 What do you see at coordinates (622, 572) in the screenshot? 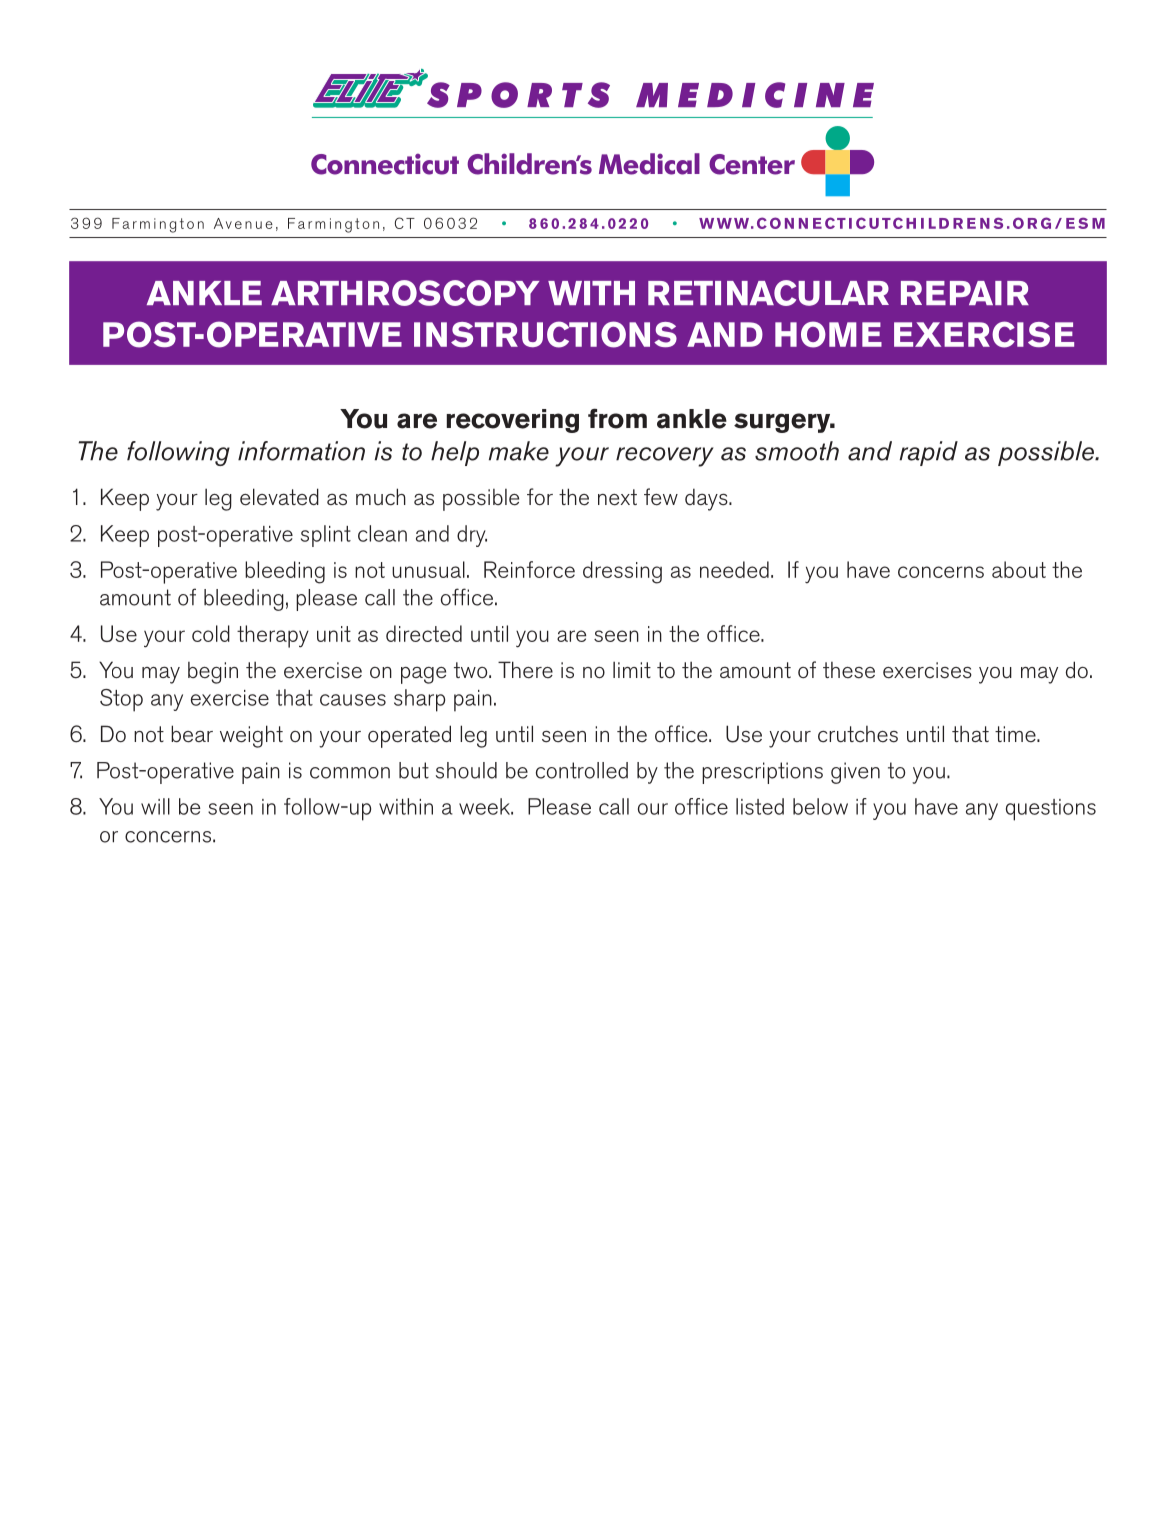
I see `dressing` at bounding box center [622, 572].
